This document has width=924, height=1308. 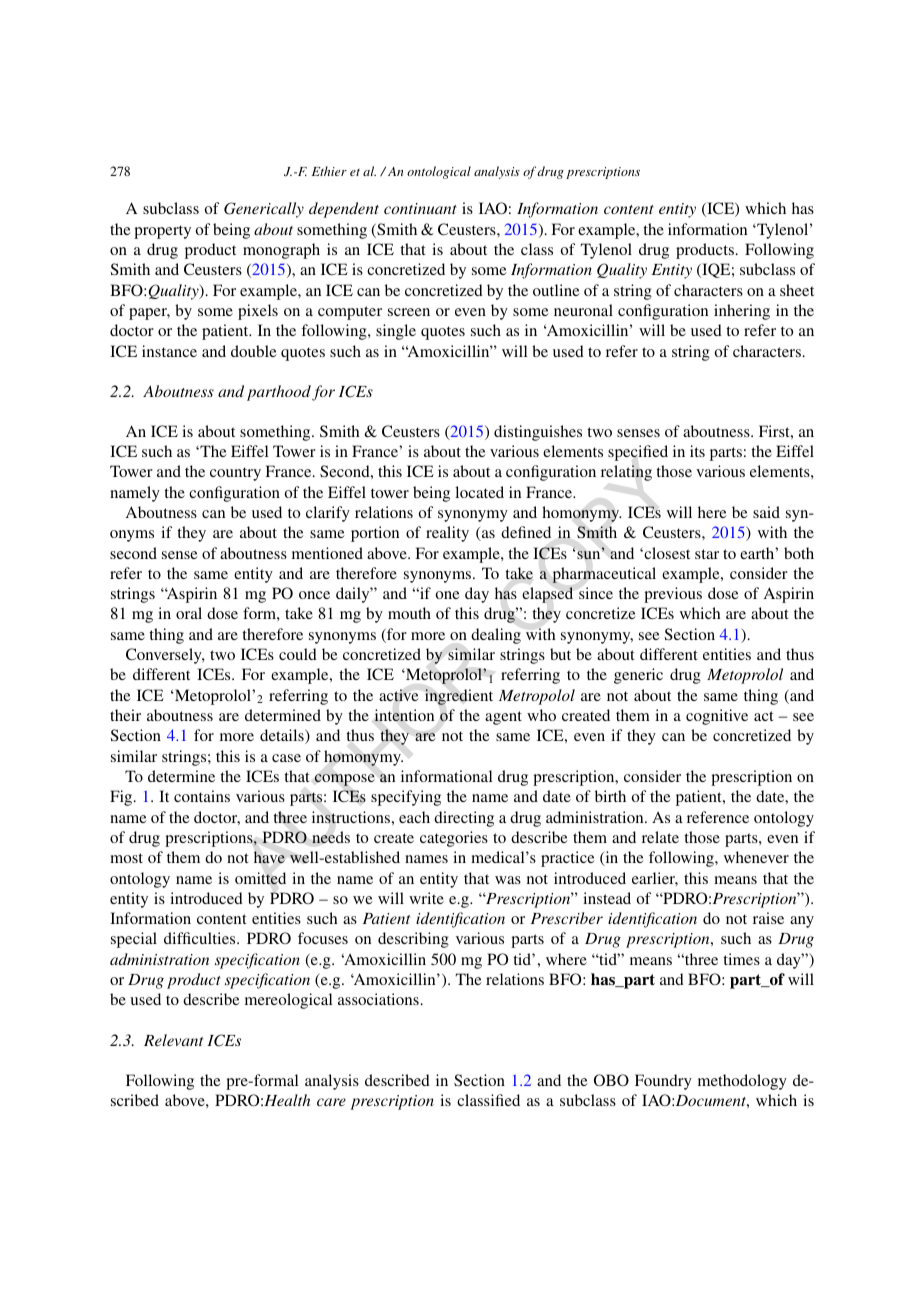 What do you see at coordinates (556, 290) in the document?
I see `outline` at bounding box center [556, 290].
